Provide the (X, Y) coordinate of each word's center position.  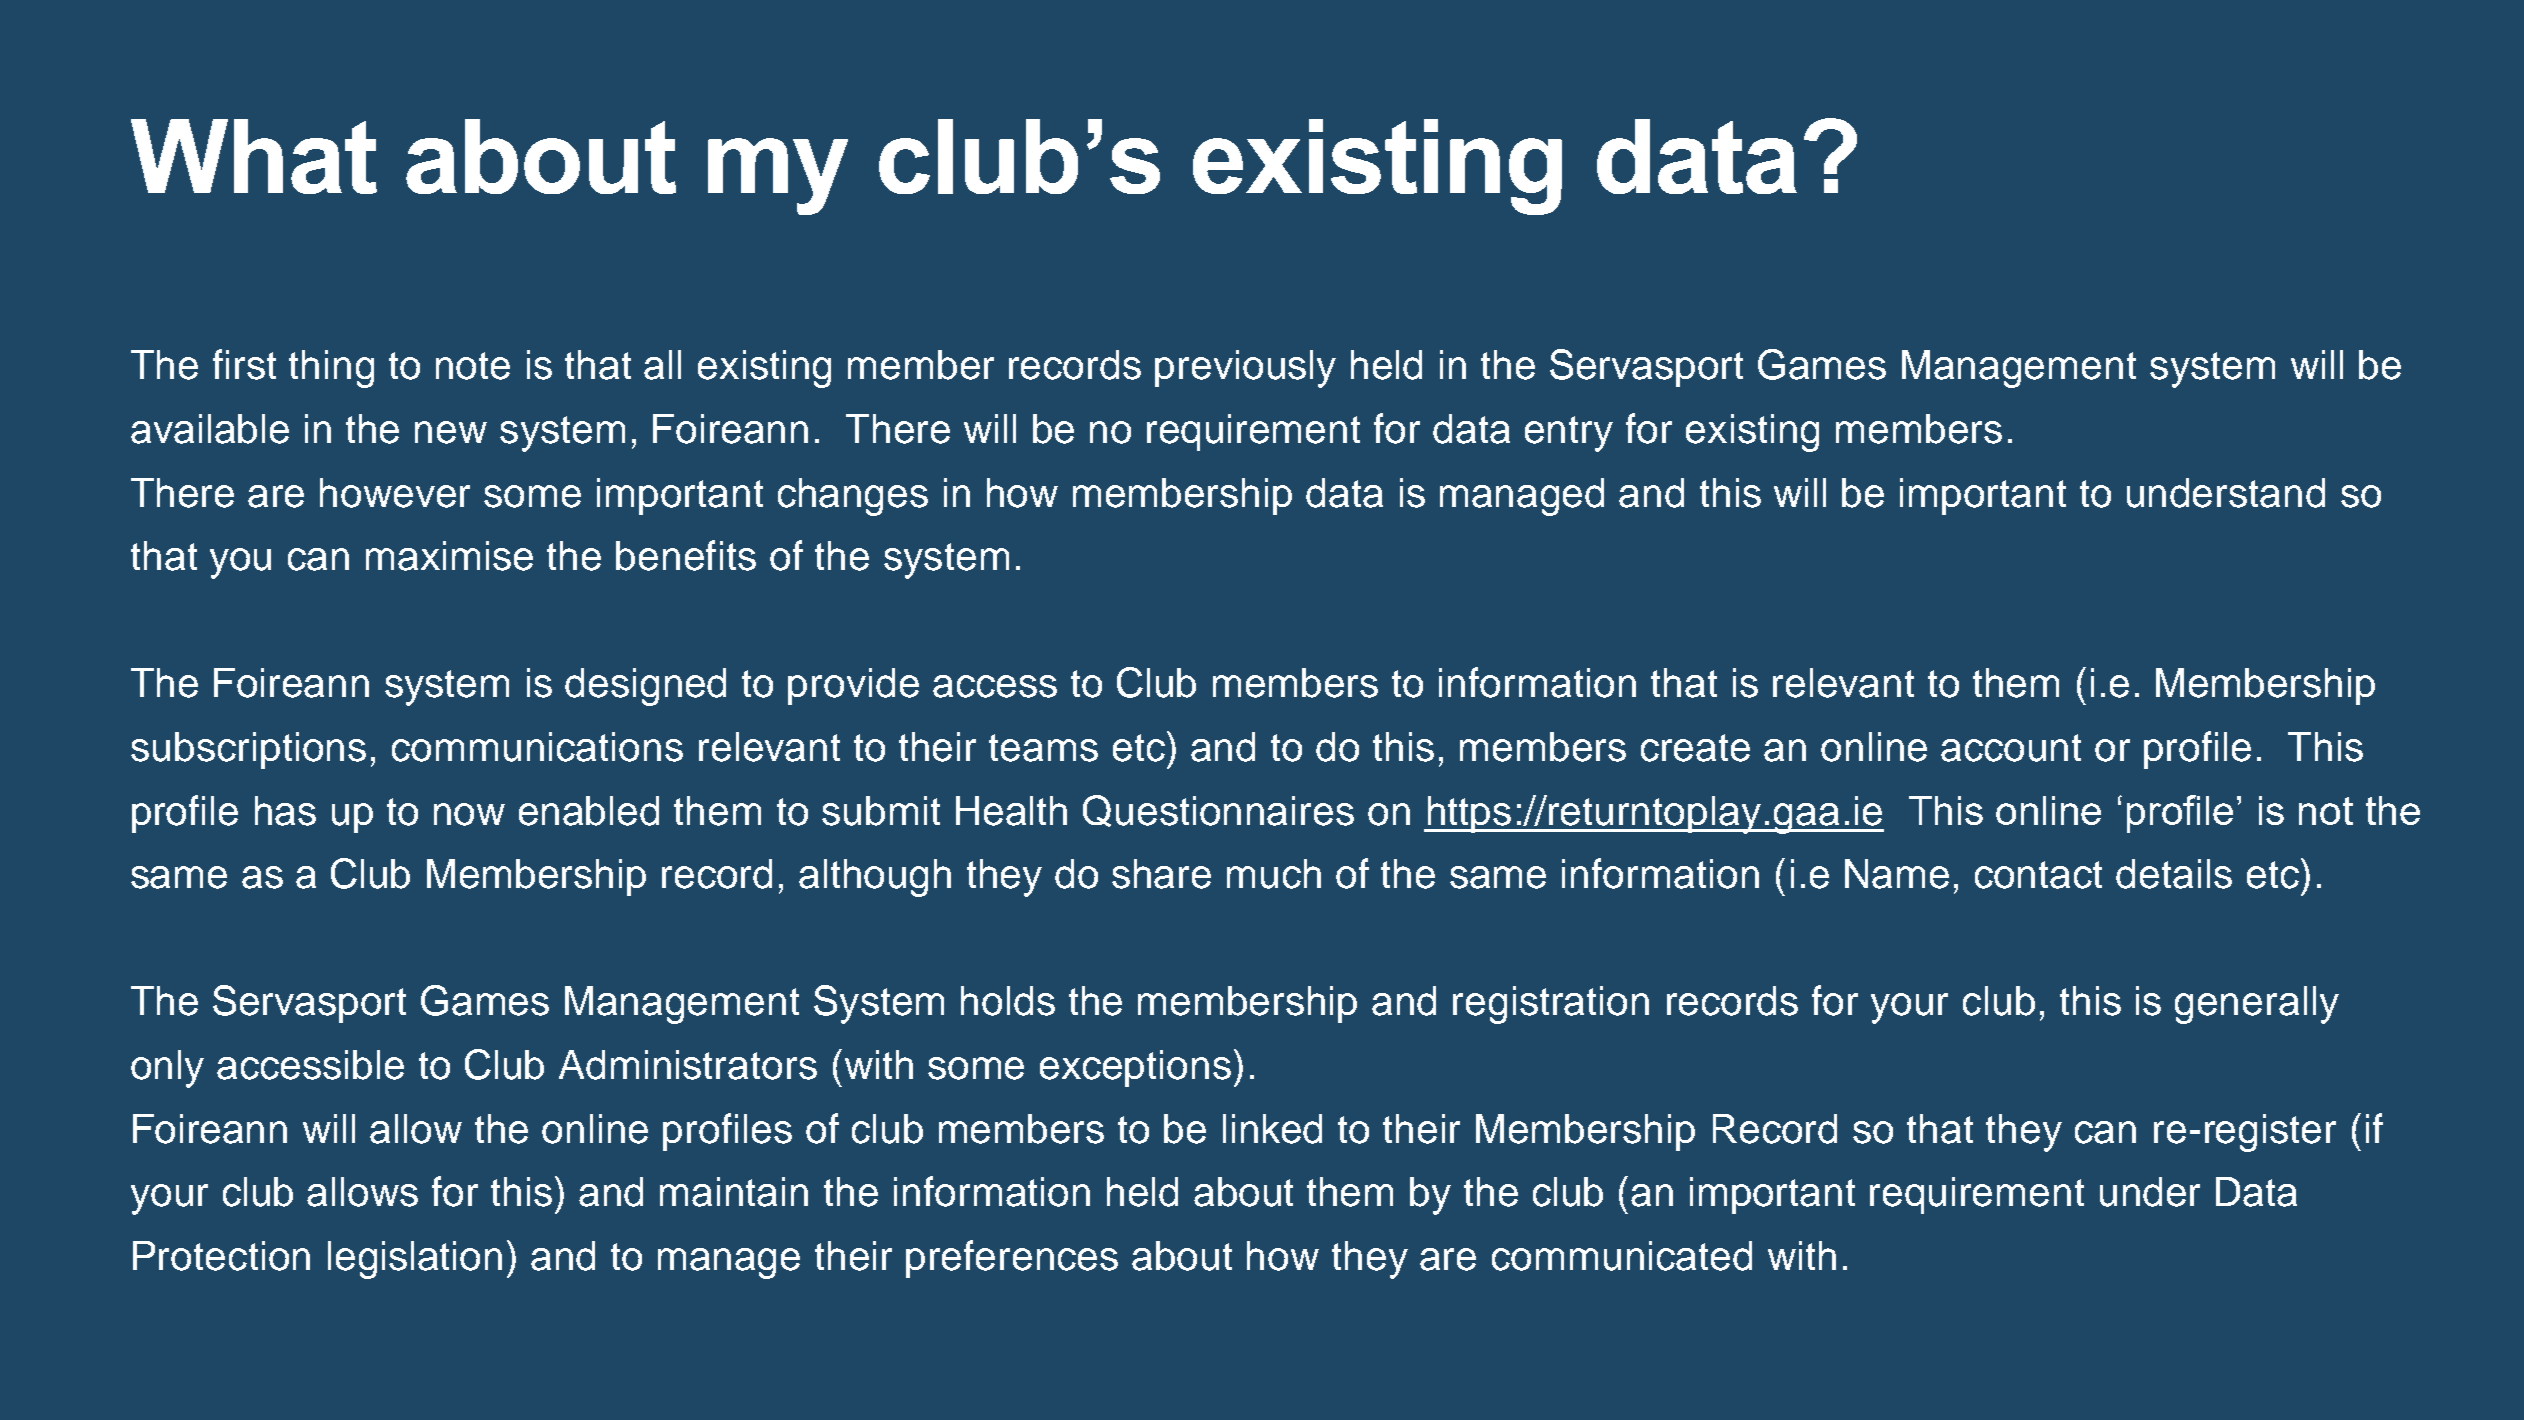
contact (2038, 875)
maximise (449, 556)
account (2011, 748)
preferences (1012, 1259)
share (1161, 874)
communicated (1622, 1256)
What (254, 156)
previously (1245, 369)
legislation (415, 1260)
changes (853, 497)
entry (1569, 434)
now (469, 814)
